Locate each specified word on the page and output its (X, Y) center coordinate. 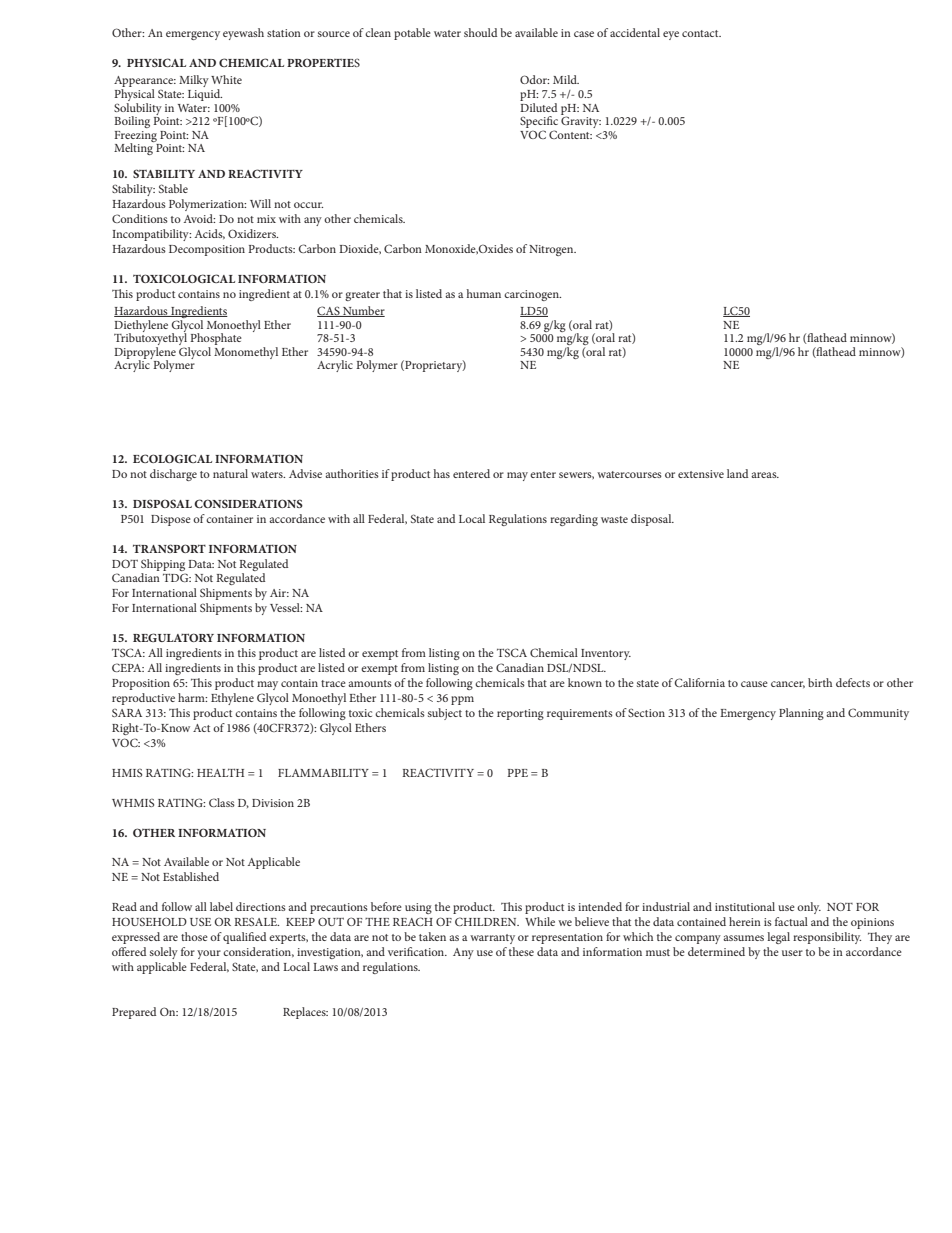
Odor (534, 79)
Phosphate (215, 340)
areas (765, 475)
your (209, 954)
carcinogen (532, 295)
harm (192, 697)
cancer (788, 684)
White (226, 79)
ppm (462, 700)
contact (701, 33)
